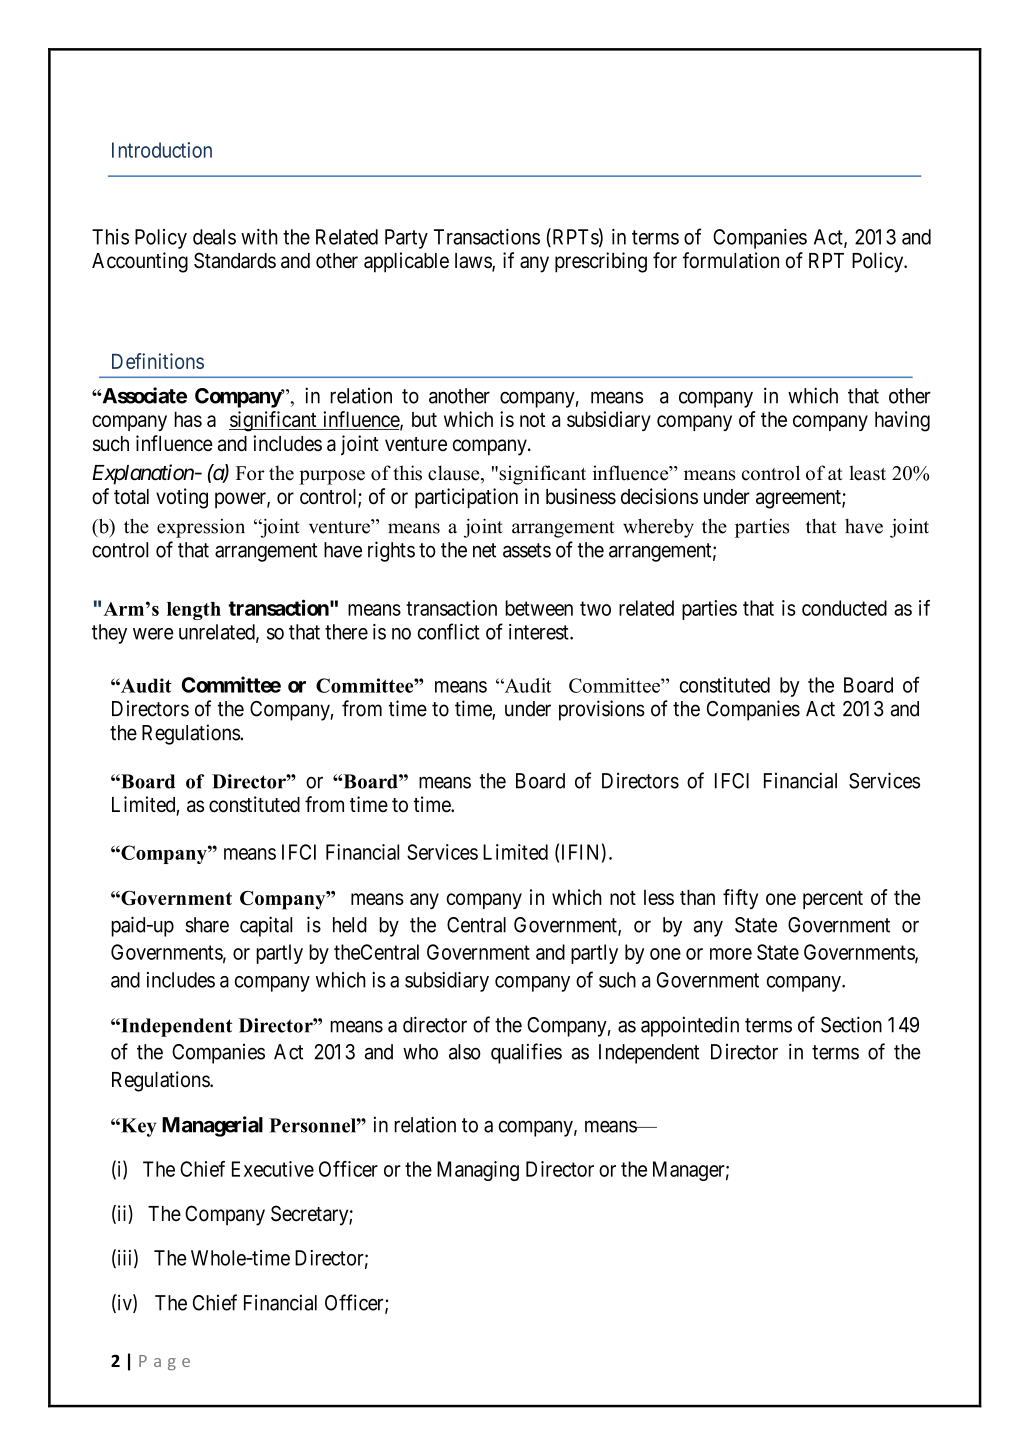 The image size is (1029, 1455). Describe the element at coordinates (474, 262) in the document. I see `laws` at that location.
